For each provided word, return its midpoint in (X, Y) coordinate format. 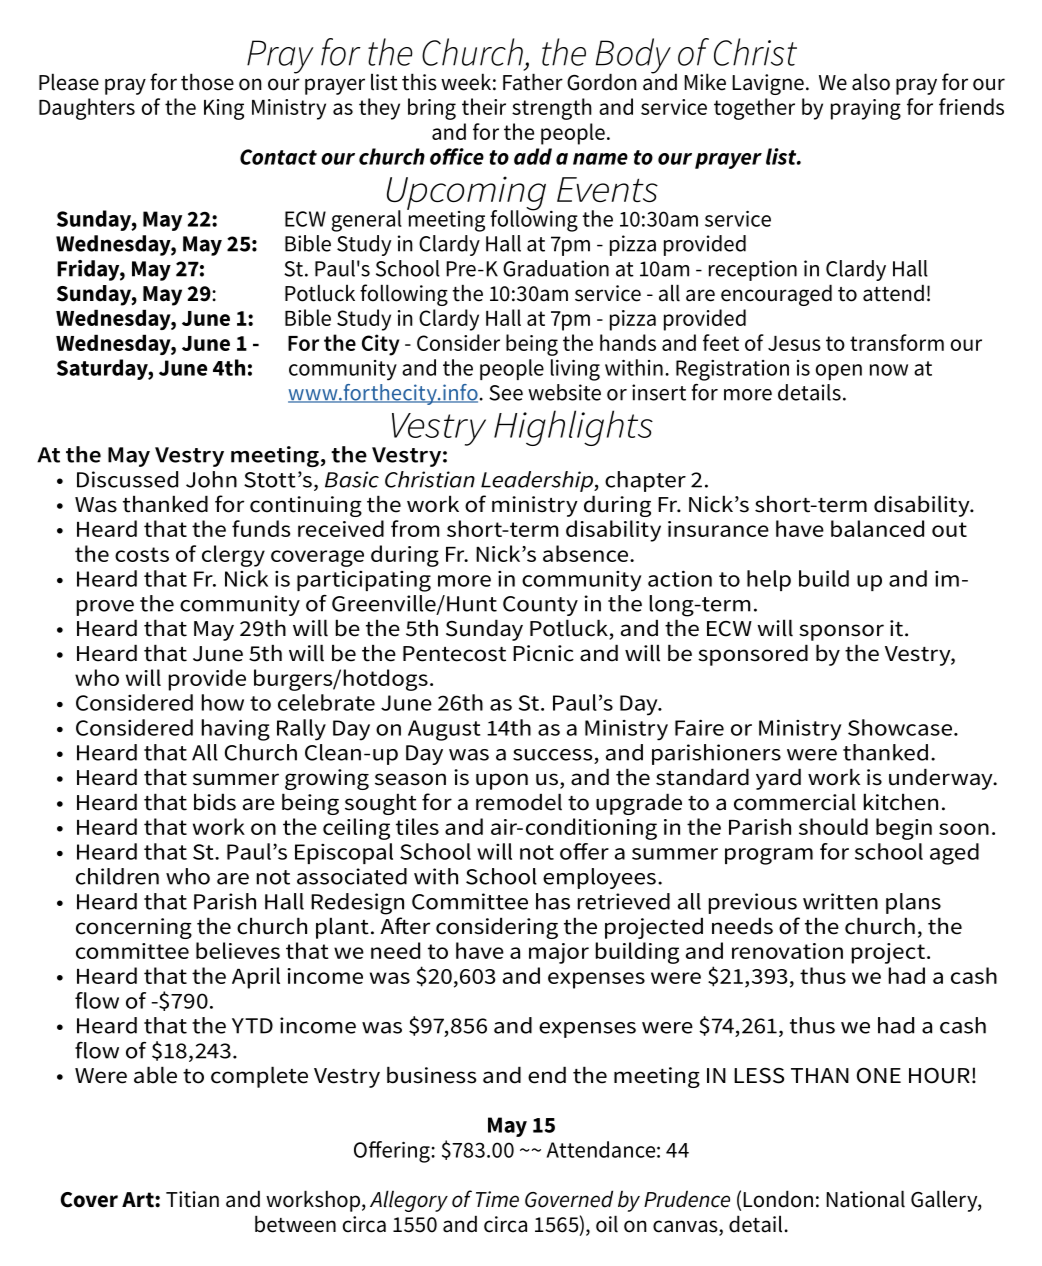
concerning (134, 928)
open (839, 372)
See (506, 393)
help (769, 580)
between (295, 1224)
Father (533, 82)
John (211, 479)
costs (142, 554)
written (840, 901)
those (207, 82)
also (871, 82)
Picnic (543, 653)
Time (497, 1199)
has (553, 901)
